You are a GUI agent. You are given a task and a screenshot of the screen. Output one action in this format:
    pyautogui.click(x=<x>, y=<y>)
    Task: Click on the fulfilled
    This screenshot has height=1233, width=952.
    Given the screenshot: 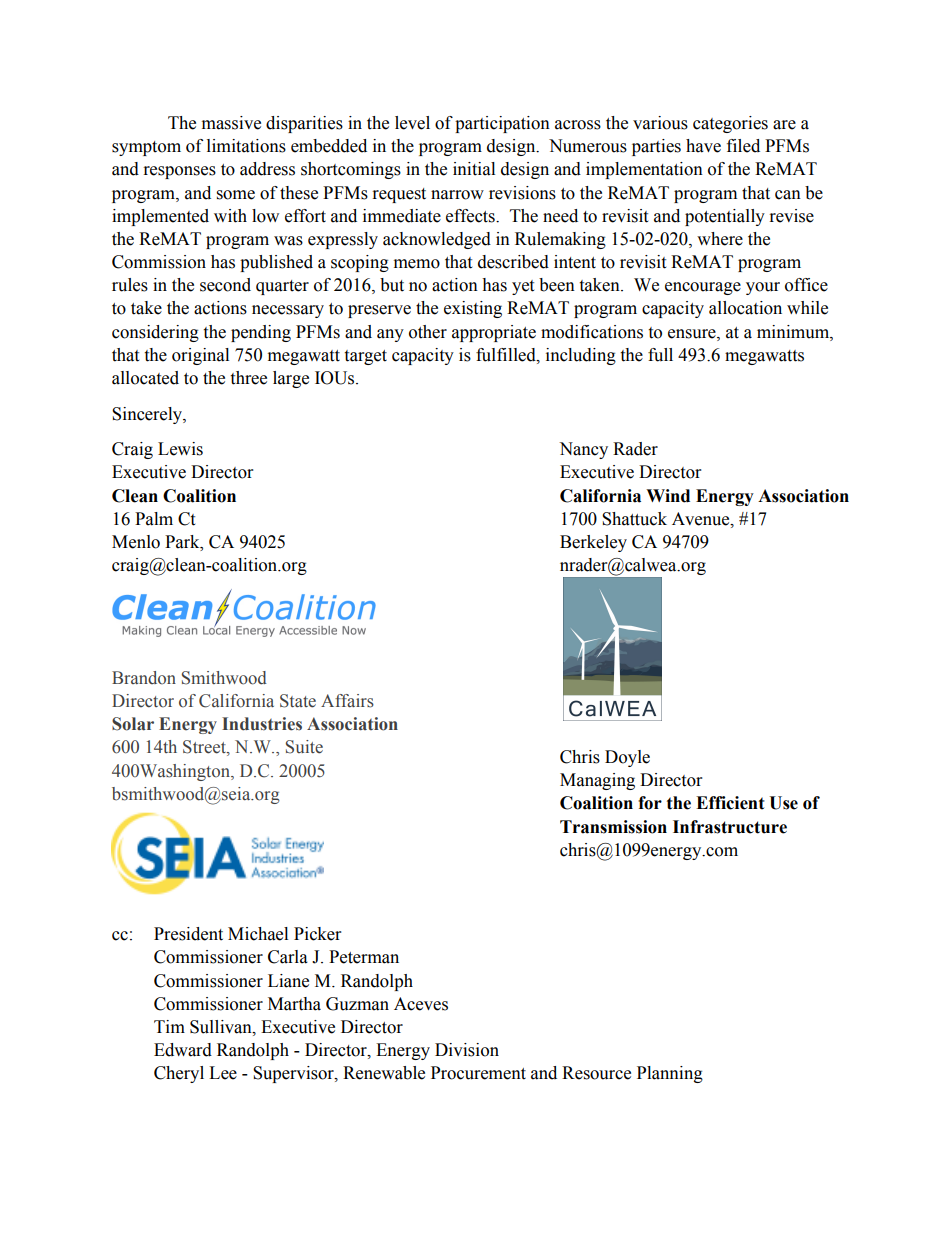 What is the action you would take?
    pyautogui.click(x=507, y=355)
